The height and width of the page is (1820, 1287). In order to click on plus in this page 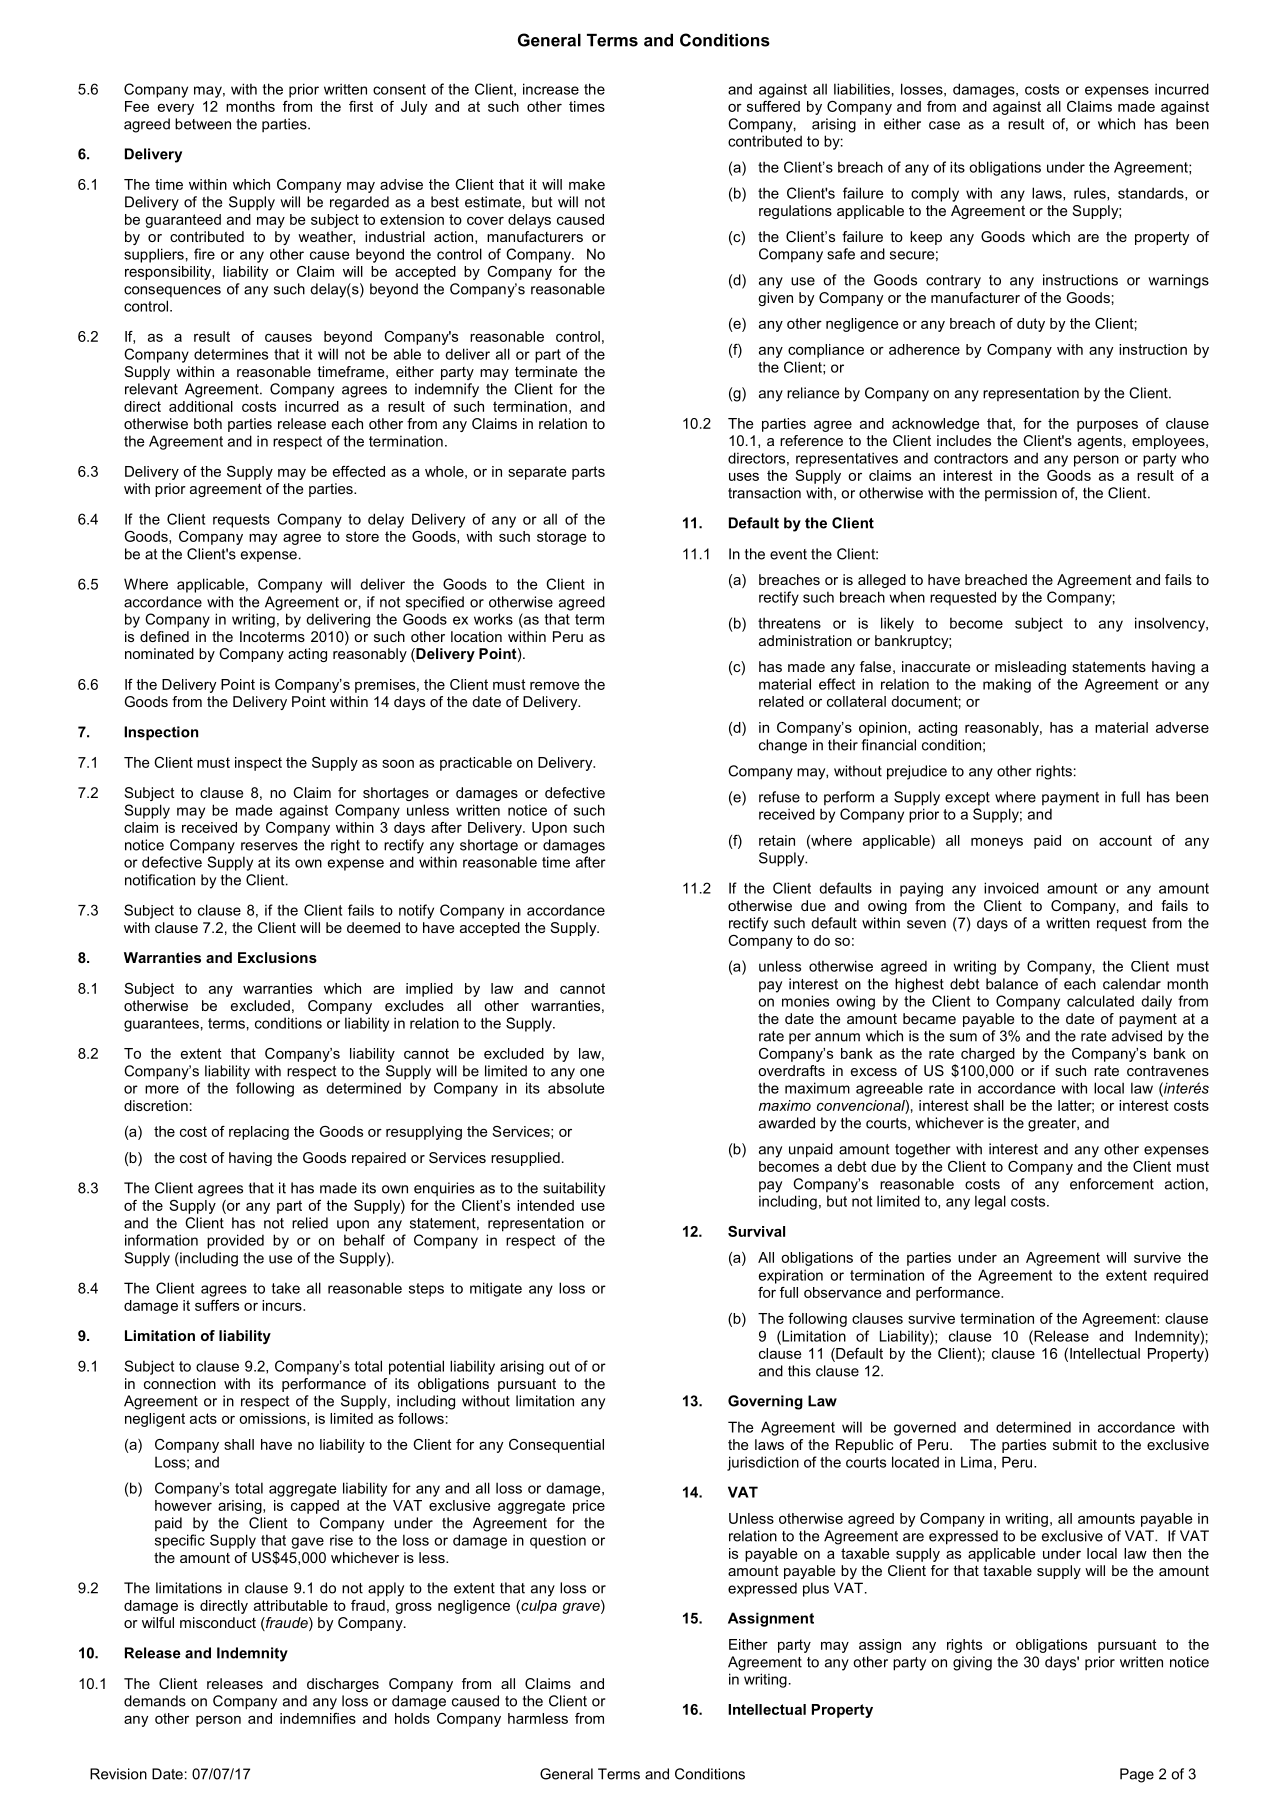, I will do `click(816, 1589)`.
